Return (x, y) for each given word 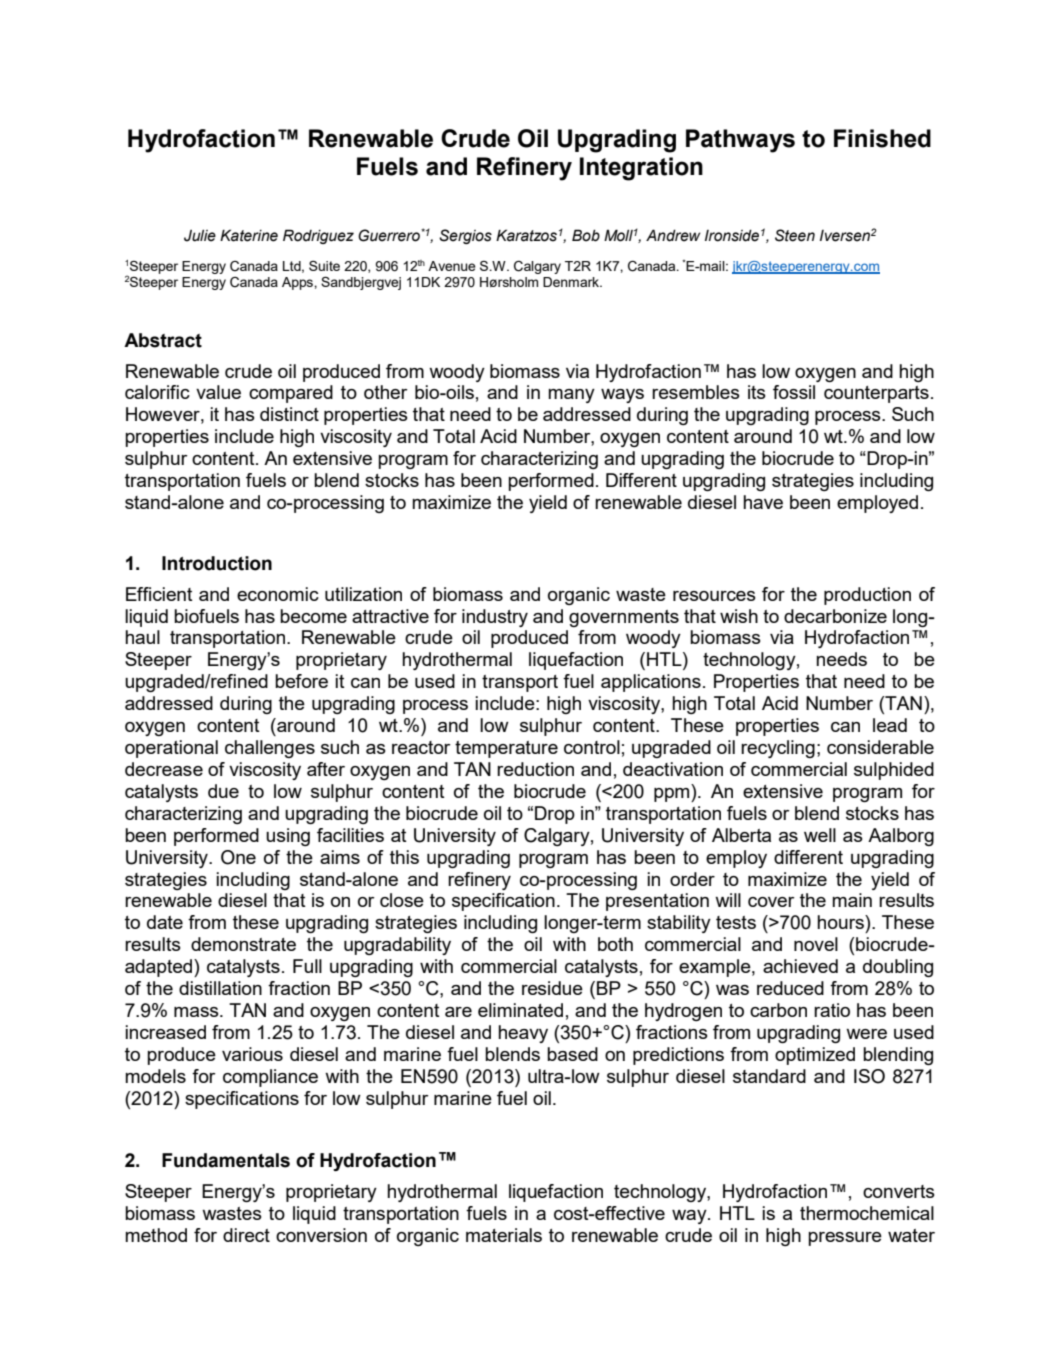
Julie (200, 236)
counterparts (876, 394)
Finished (882, 138)
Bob (586, 235)
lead (890, 725)
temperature (506, 749)
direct (246, 1235)
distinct (289, 414)
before (301, 681)
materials (504, 1235)
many (571, 396)
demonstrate (243, 944)
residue (552, 988)
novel (816, 944)
